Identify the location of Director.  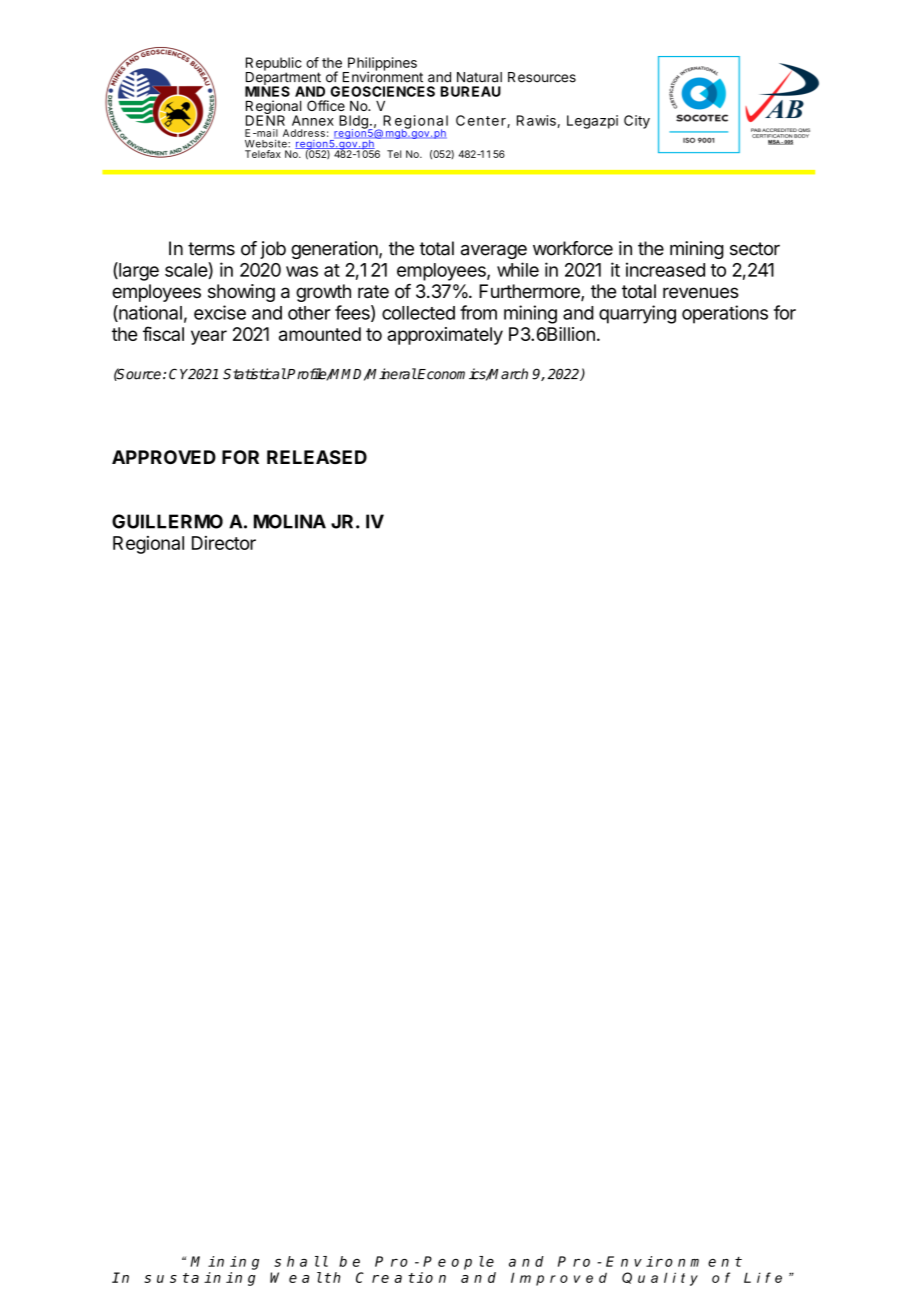
(224, 543).
